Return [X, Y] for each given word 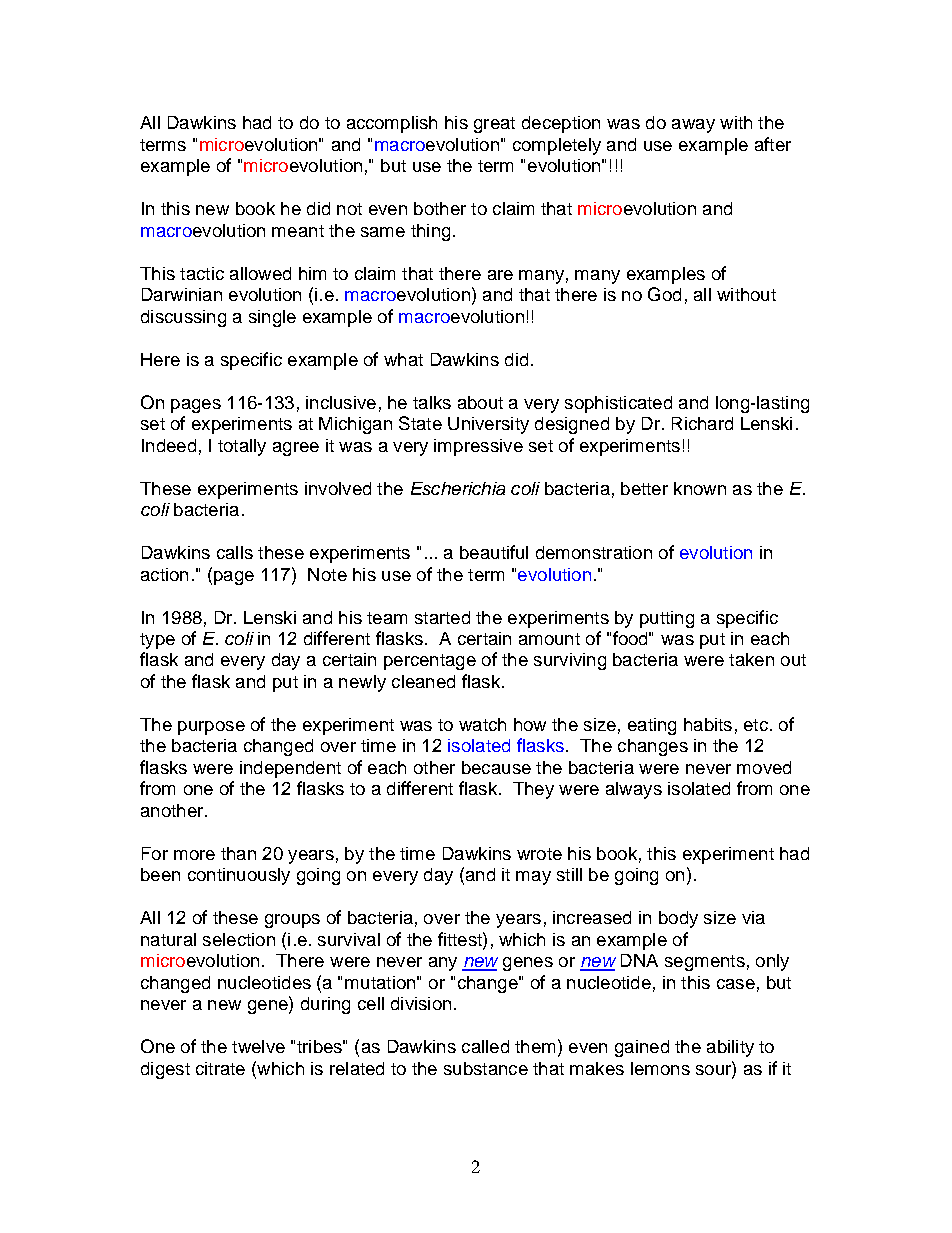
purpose [211, 728]
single [272, 318]
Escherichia [458, 488]
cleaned [423, 681]
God [664, 294]
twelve [258, 1046]
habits [708, 724]
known [700, 488]
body [678, 919]
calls [235, 552]
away [693, 126]
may [533, 878]
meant [298, 231]
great [494, 125]
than [238, 853]
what [403, 359]
